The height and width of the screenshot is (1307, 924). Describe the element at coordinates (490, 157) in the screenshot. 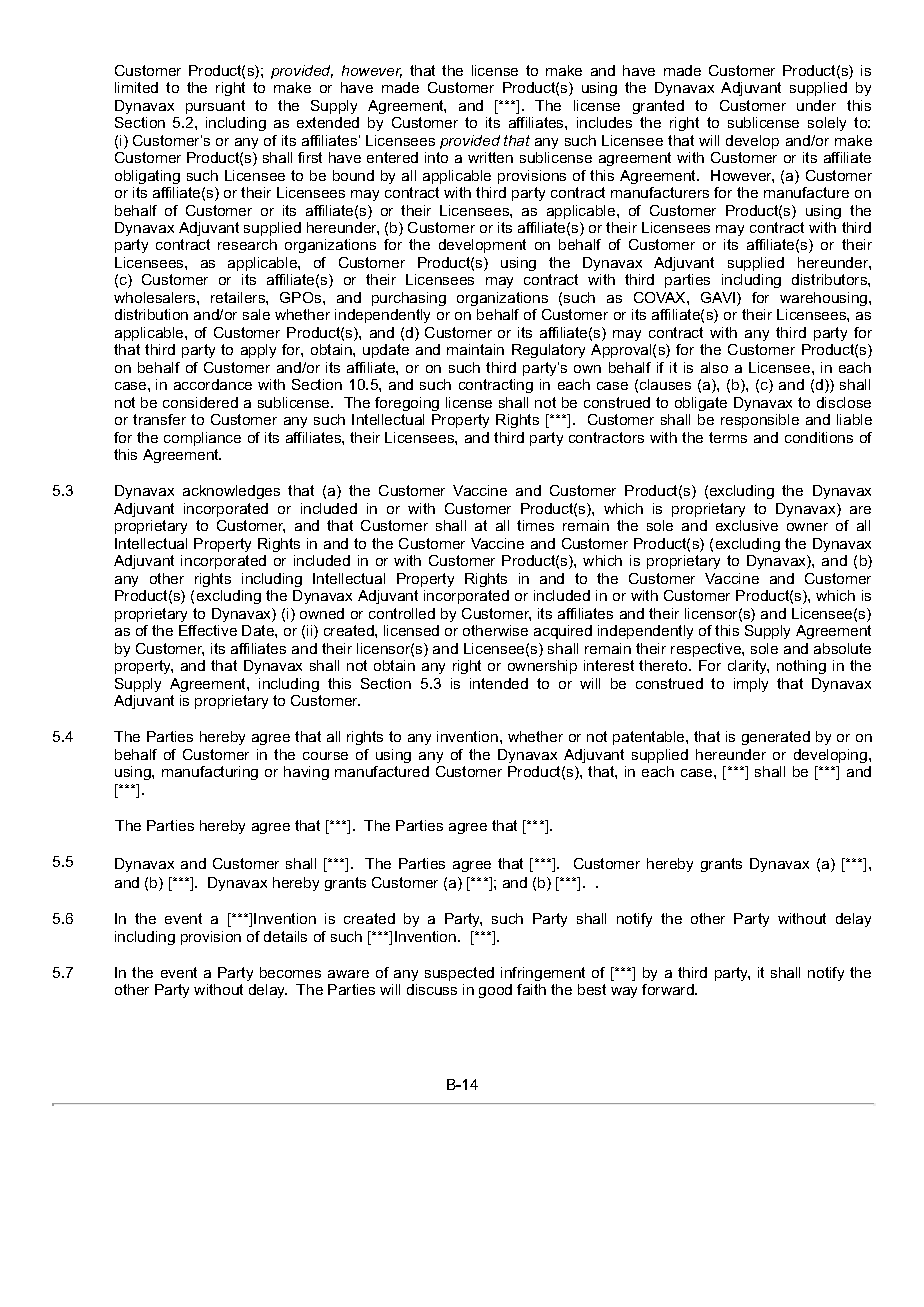

I see `written` at that location.
